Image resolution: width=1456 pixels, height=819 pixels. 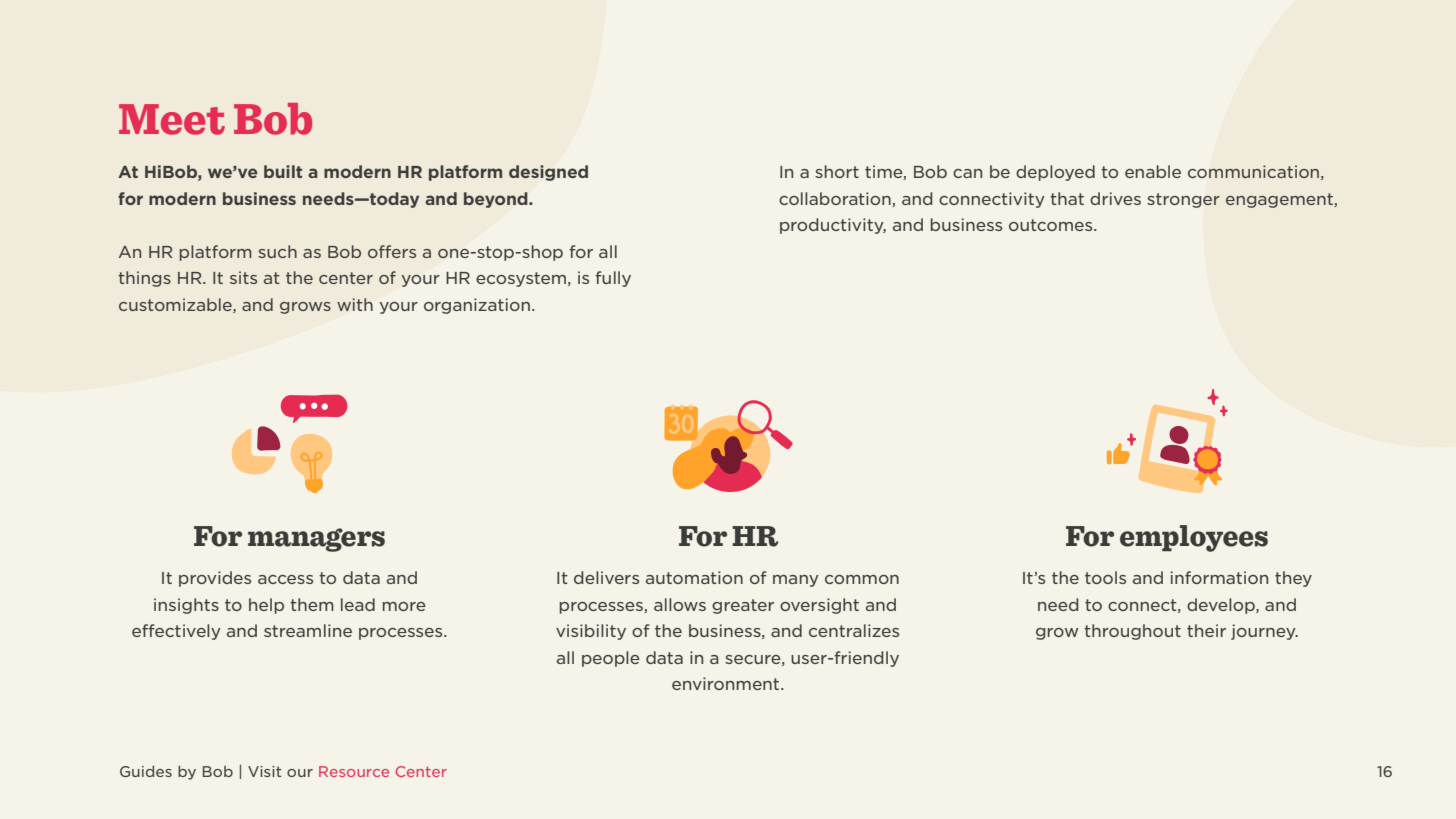 I want to click on sits, so click(x=243, y=277).
